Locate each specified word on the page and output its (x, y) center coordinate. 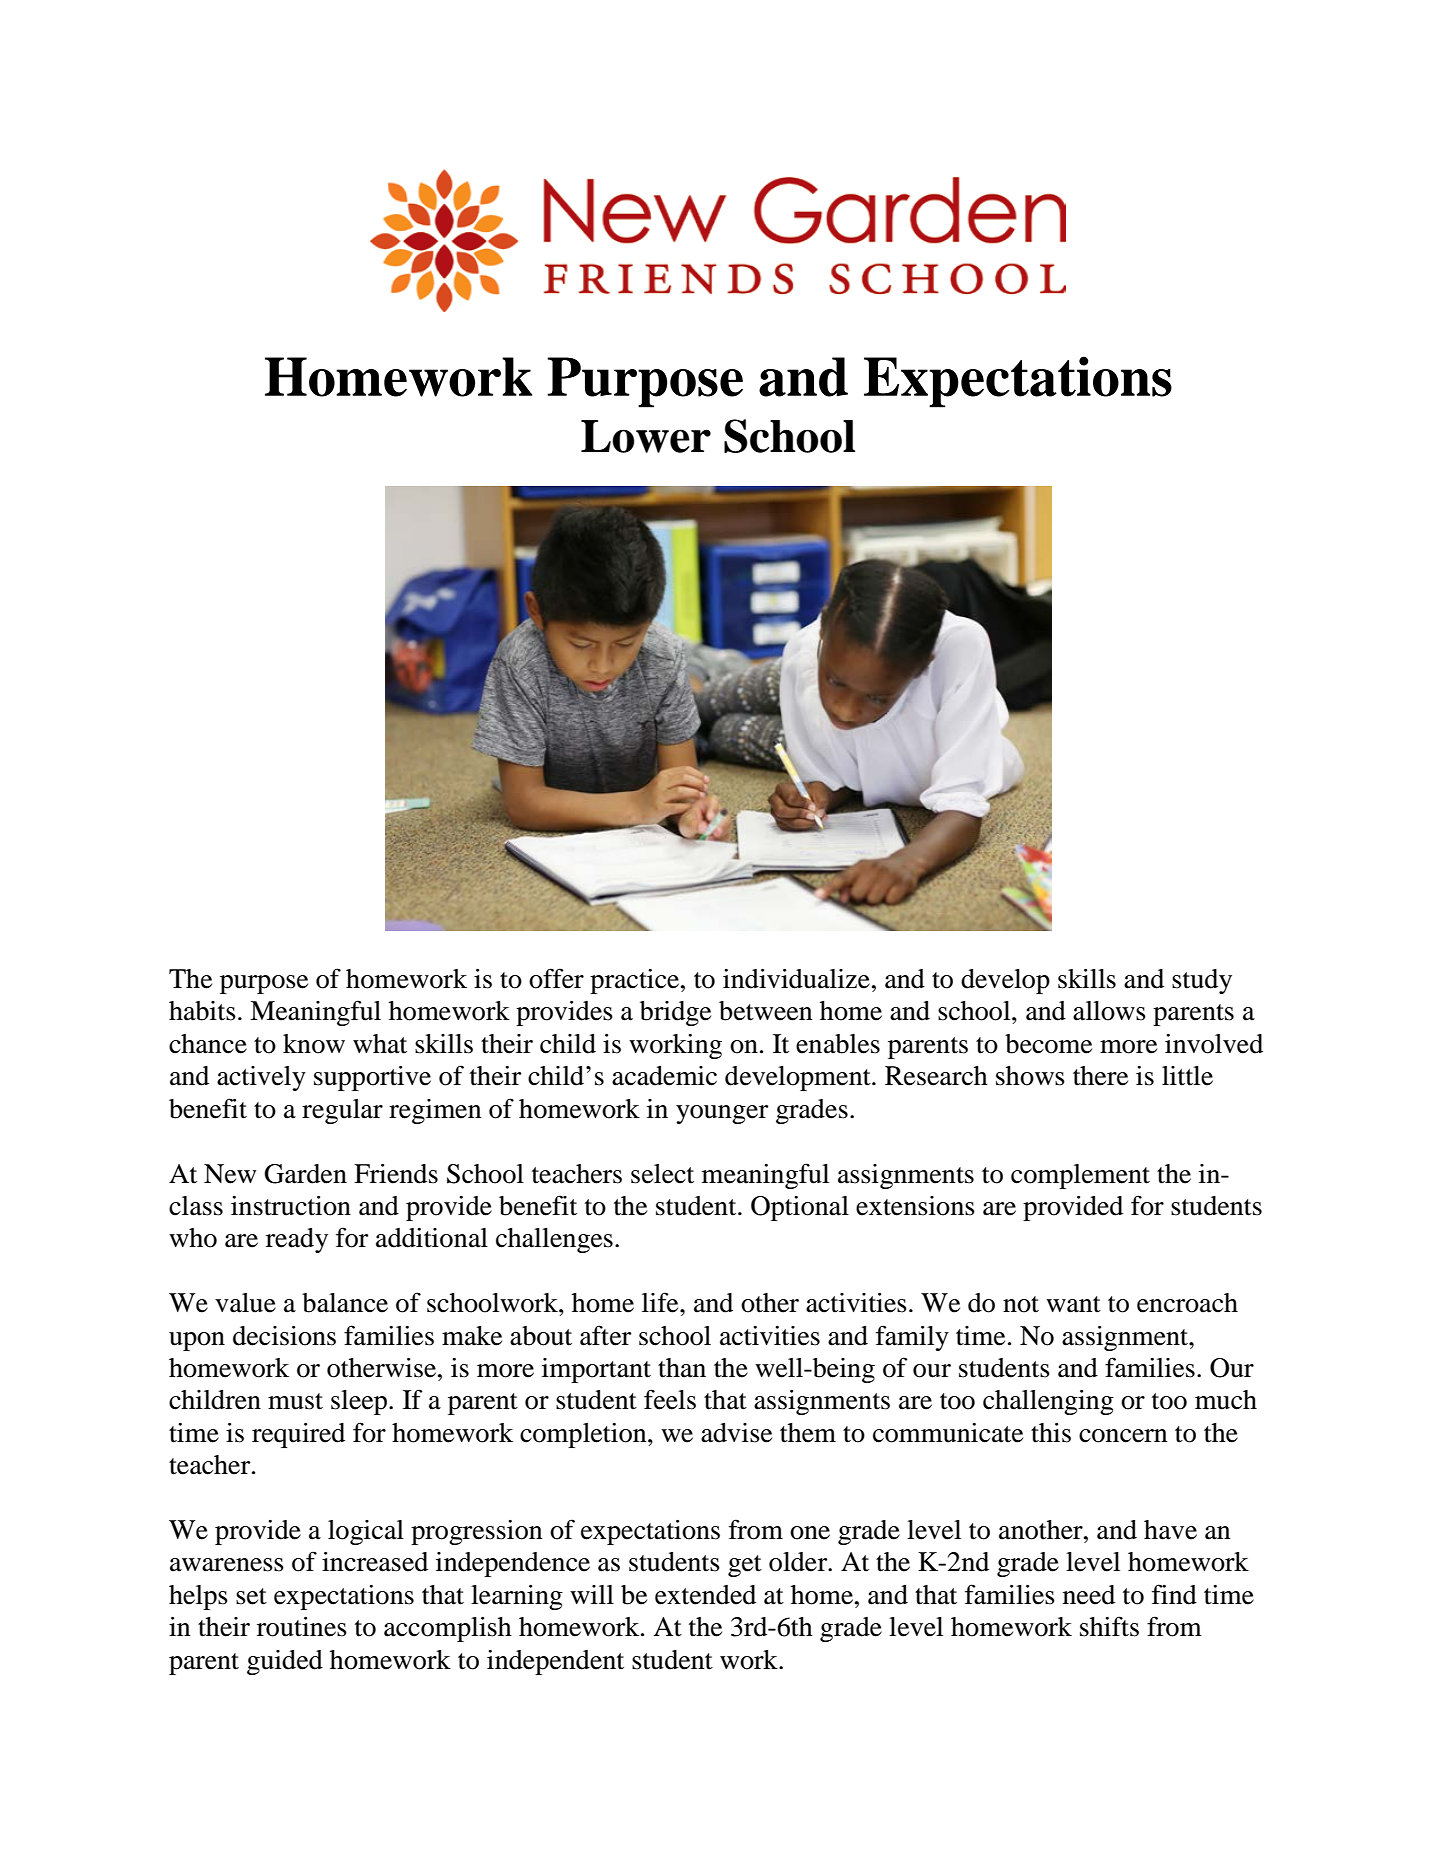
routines (302, 1627)
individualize (796, 979)
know (314, 1044)
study (1202, 981)
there (1100, 1076)
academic (664, 1076)
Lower (646, 436)
